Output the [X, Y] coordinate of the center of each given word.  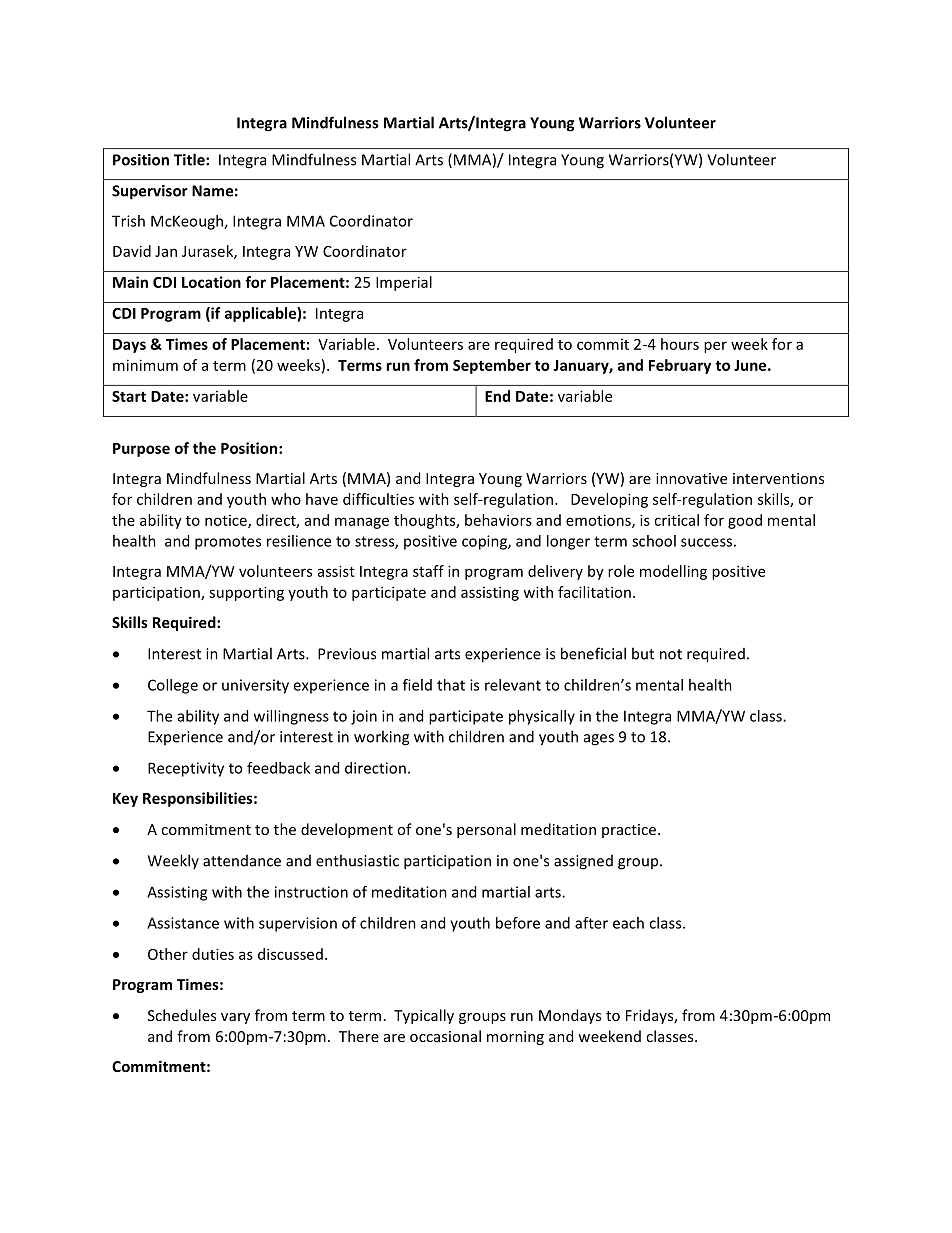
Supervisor [150, 192]
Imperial [404, 283]
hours [680, 344]
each [628, 923]
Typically [424, 1016]
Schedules [182, 1015]
